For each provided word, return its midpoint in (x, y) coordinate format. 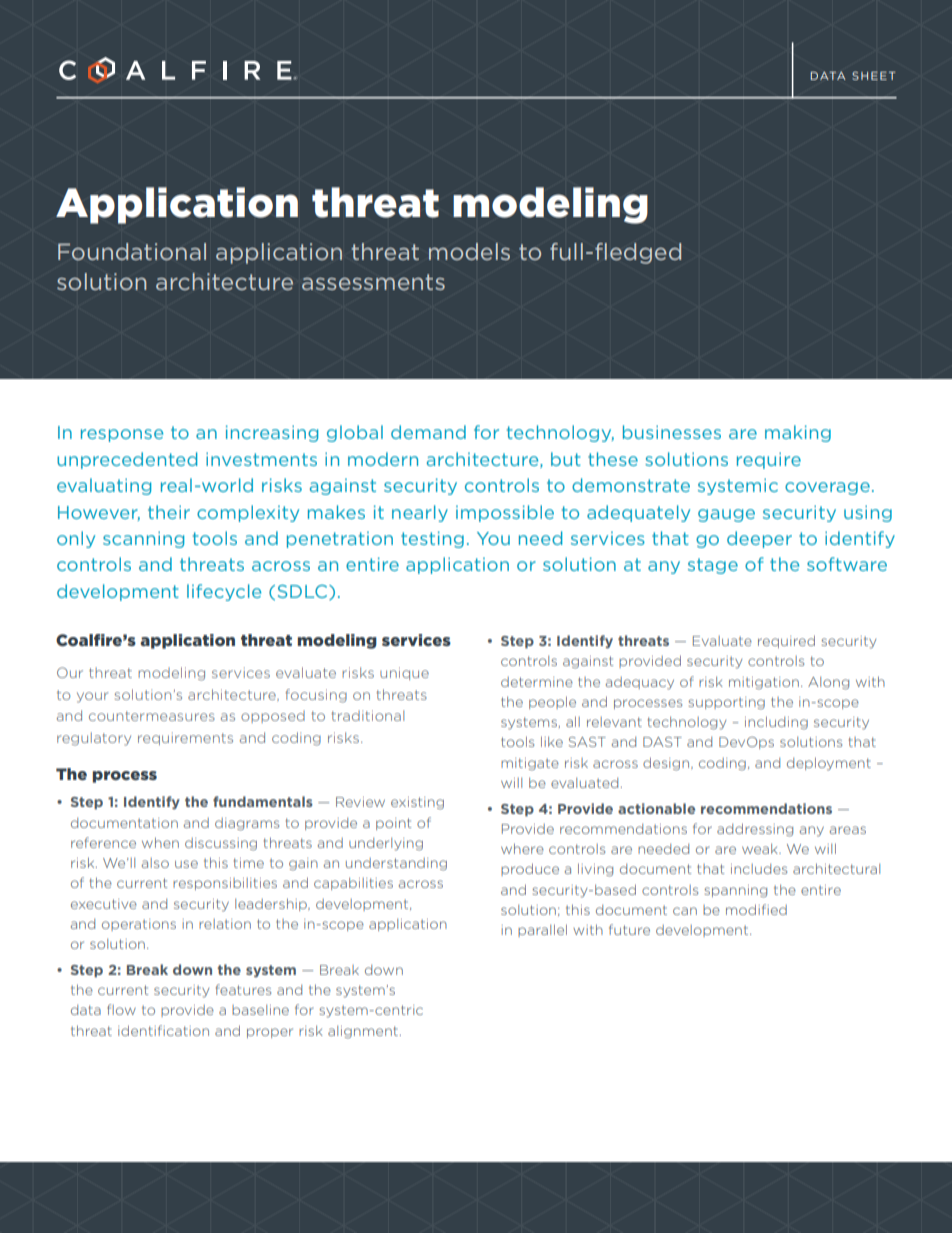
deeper (759, 539)
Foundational (132, 252)
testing (432, 539)
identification (163, 1030)
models (469, 251)
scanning (143, 539)
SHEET (874, 75)
